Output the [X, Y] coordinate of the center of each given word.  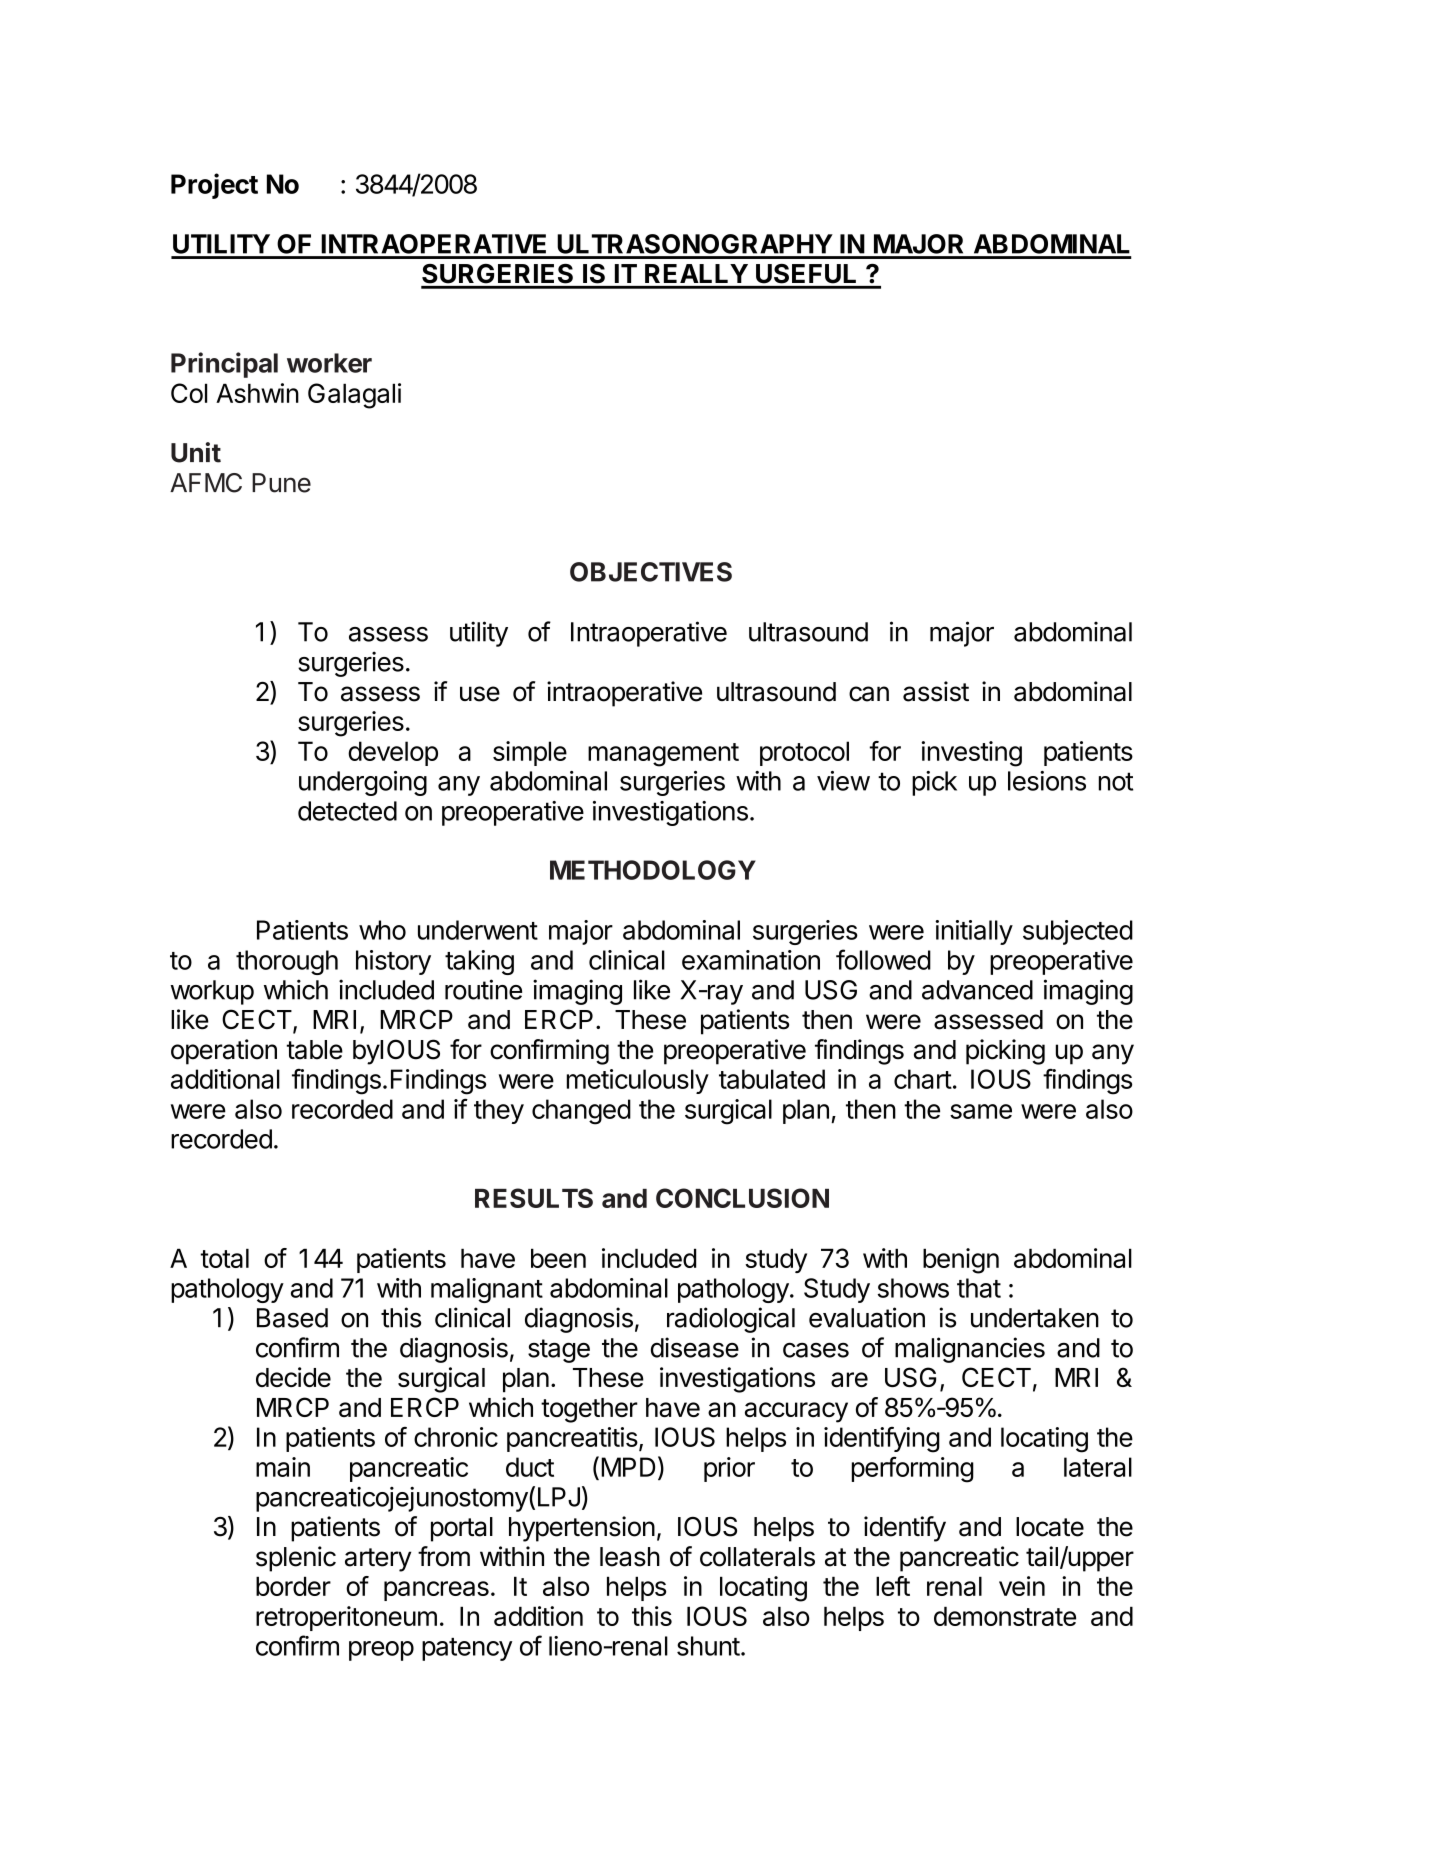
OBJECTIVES [651, 572]
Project [214, 186]
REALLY [696, 273]
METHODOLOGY [653, 870]
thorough [287, 962]
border [293, 1586]
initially [974, 932]
